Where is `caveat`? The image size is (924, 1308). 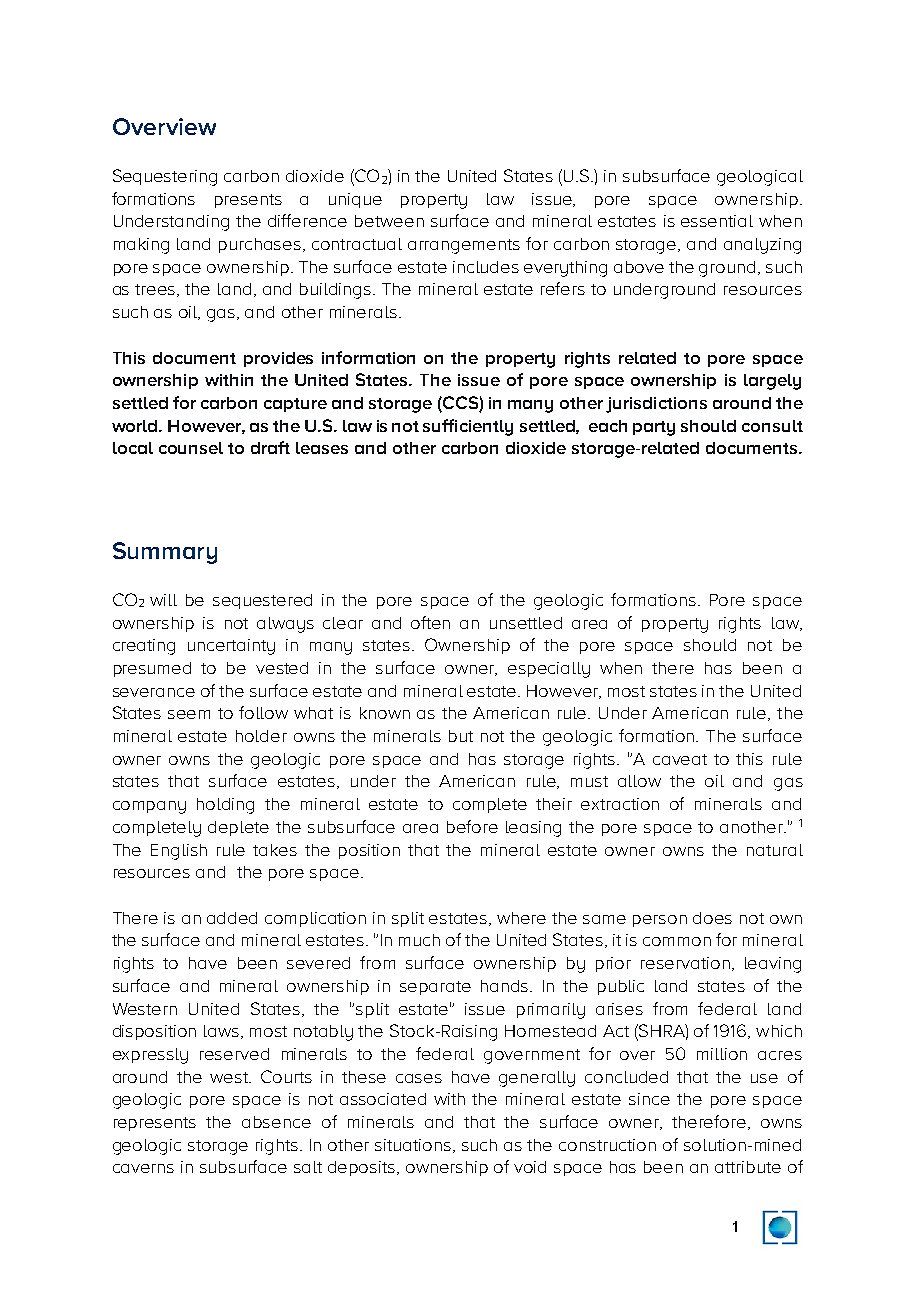
caveat is located at coordinates (680, 759).
